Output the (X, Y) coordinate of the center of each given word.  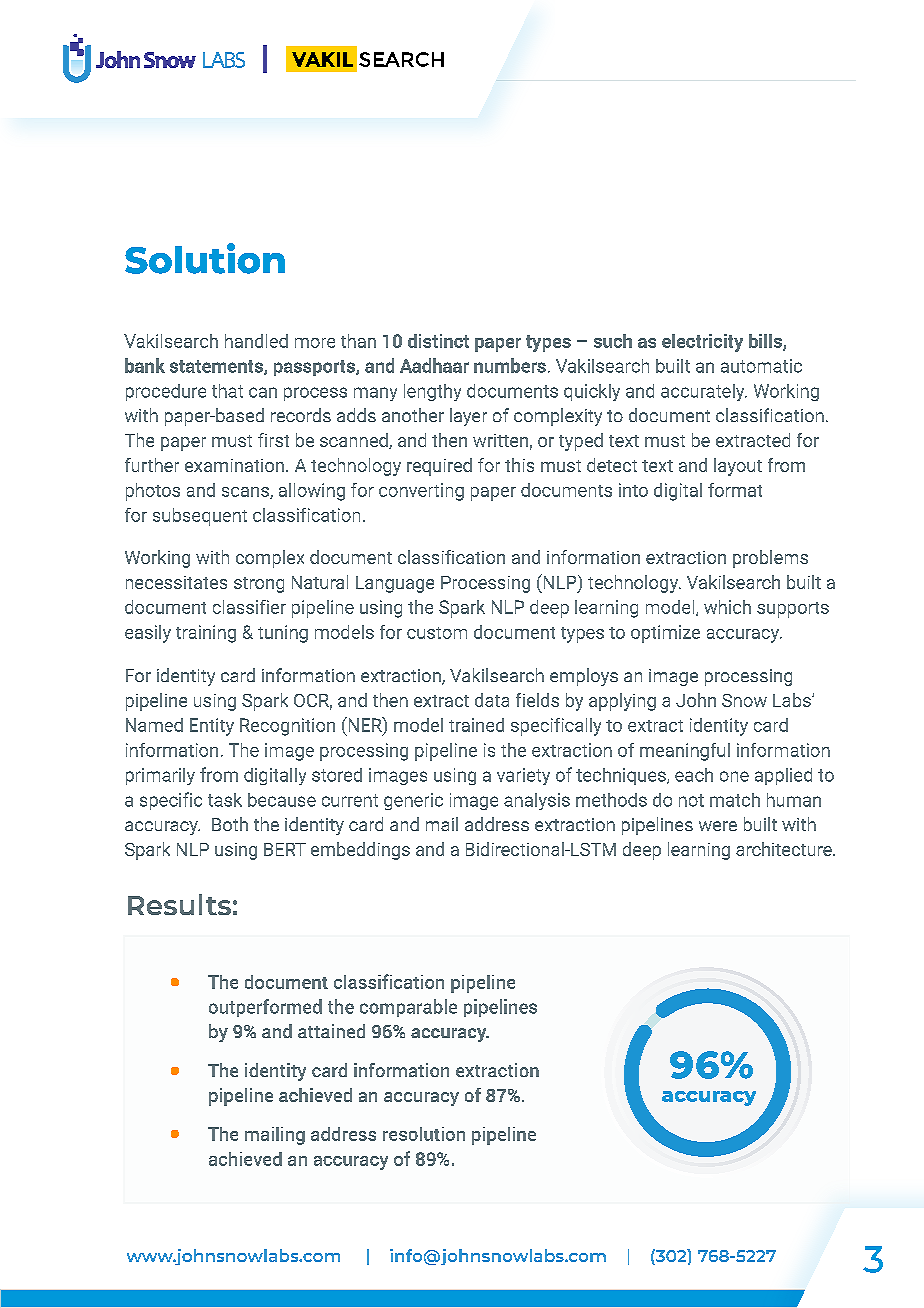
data (492, 700)
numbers (510, 365)
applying (622, 702)
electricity (702, 343)
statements (217, 367)
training (206, 634)
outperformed (265, 1008)
